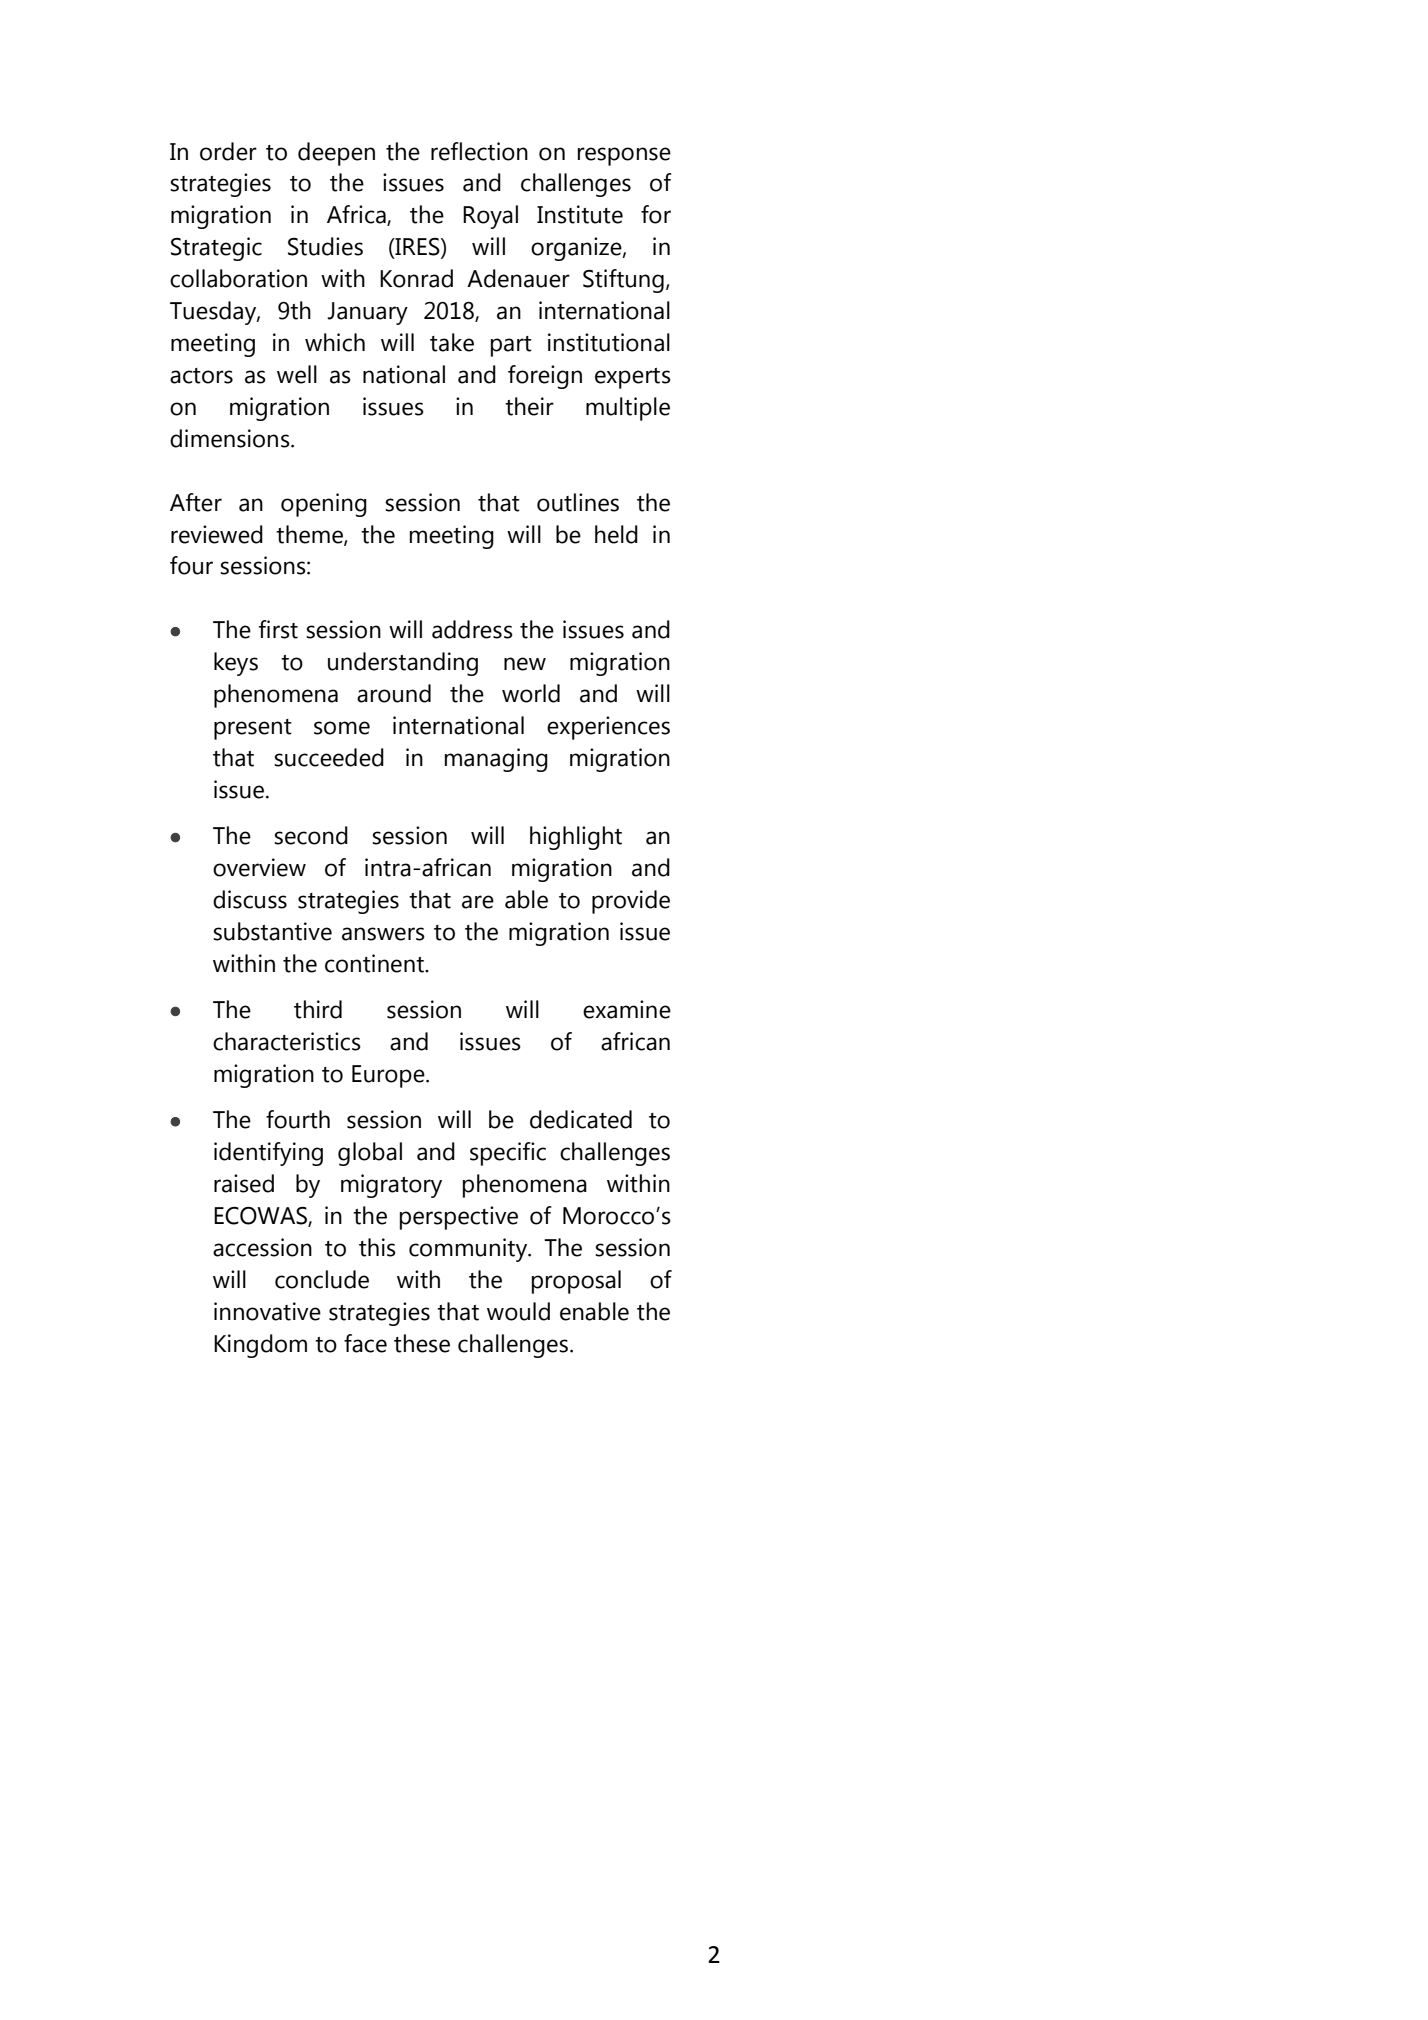 The height and width of the screenshot is (2020, 1428). Describe the element at coordinates (576, 1282) in the screenshot. I see `proposal` at that location.
